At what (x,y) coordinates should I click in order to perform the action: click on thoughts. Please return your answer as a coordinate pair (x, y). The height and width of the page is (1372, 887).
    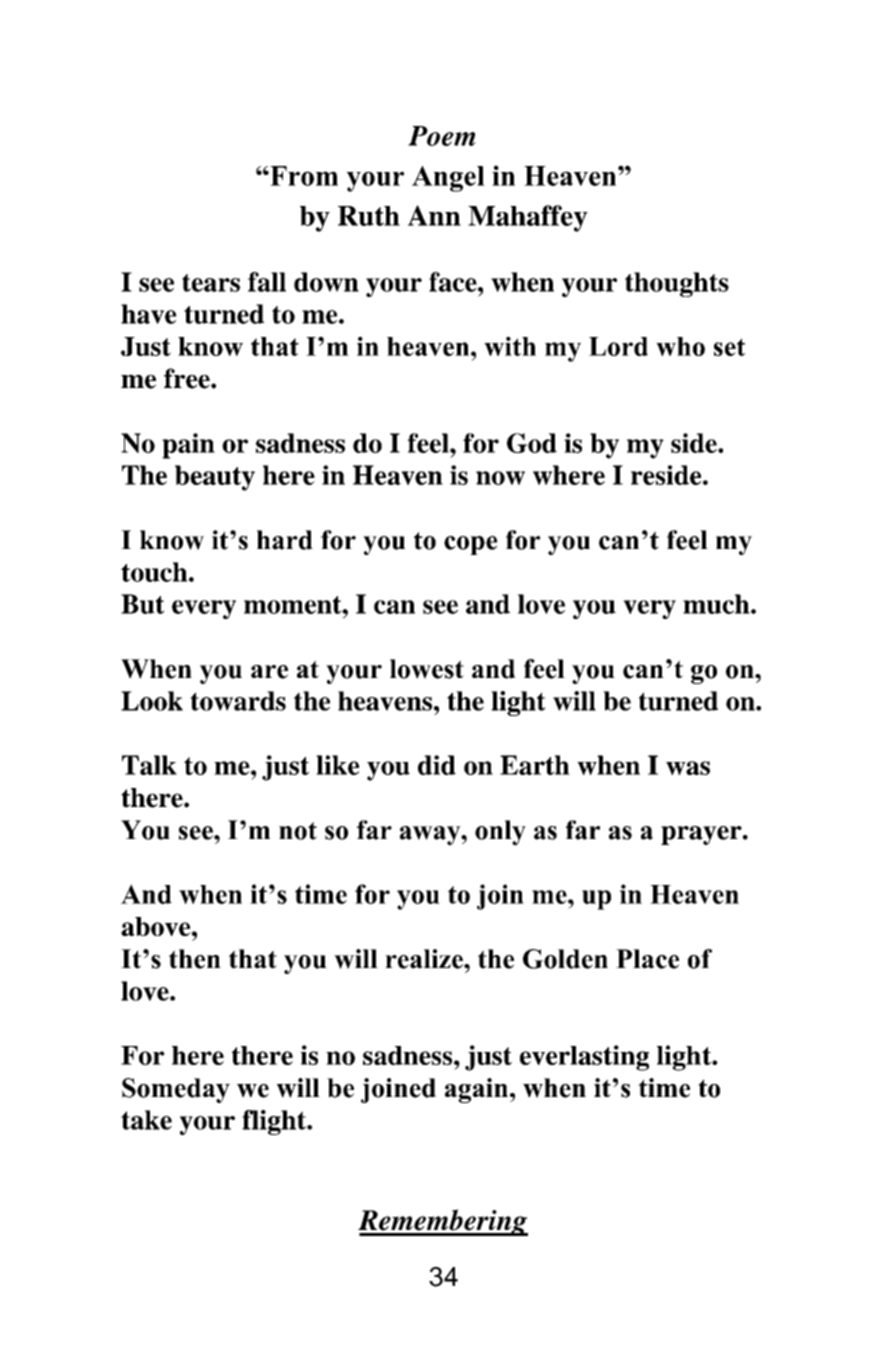
    Looking at the image, I should click on (677, 284).
